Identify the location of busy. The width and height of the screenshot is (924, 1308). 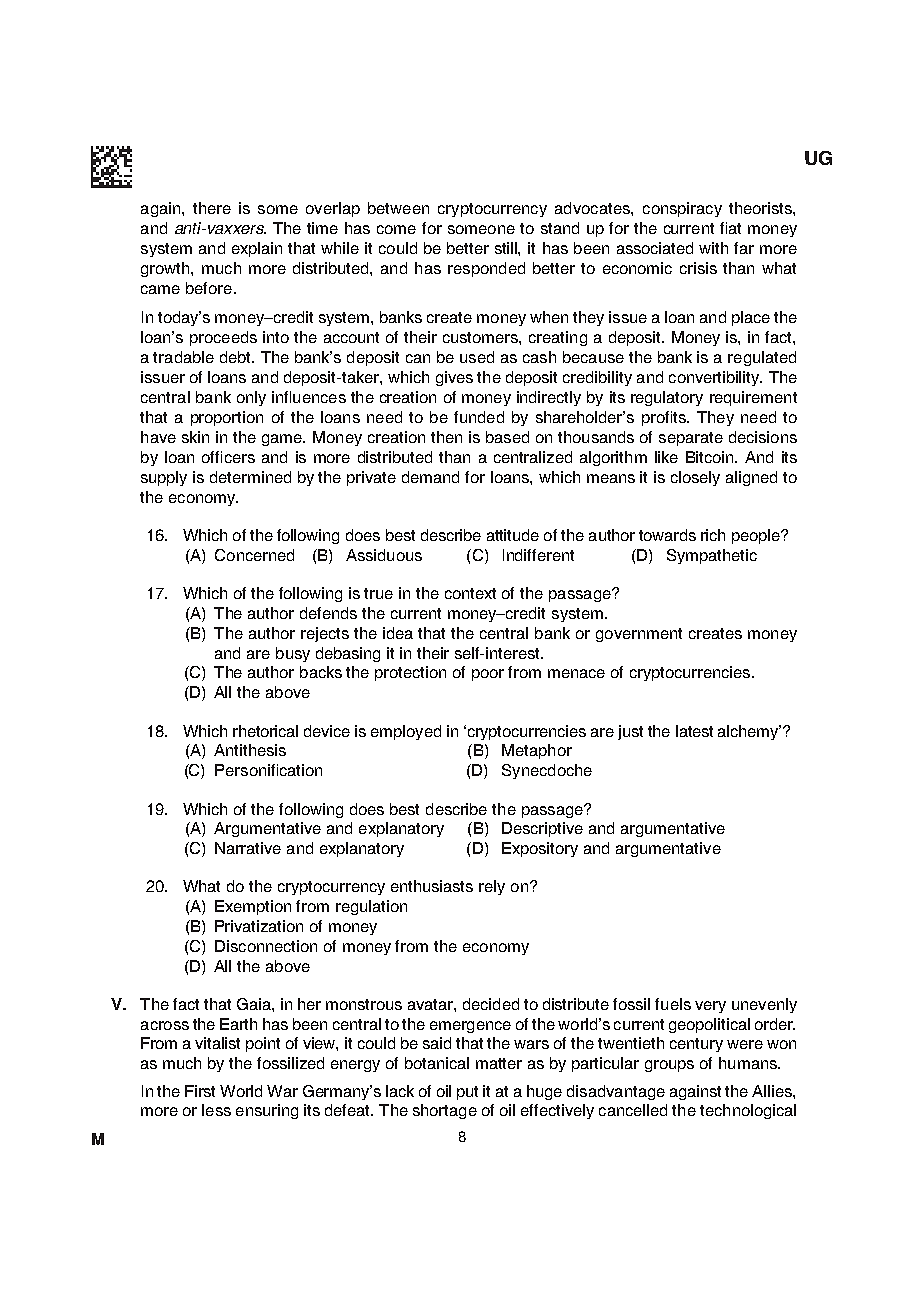
(293, 654).
